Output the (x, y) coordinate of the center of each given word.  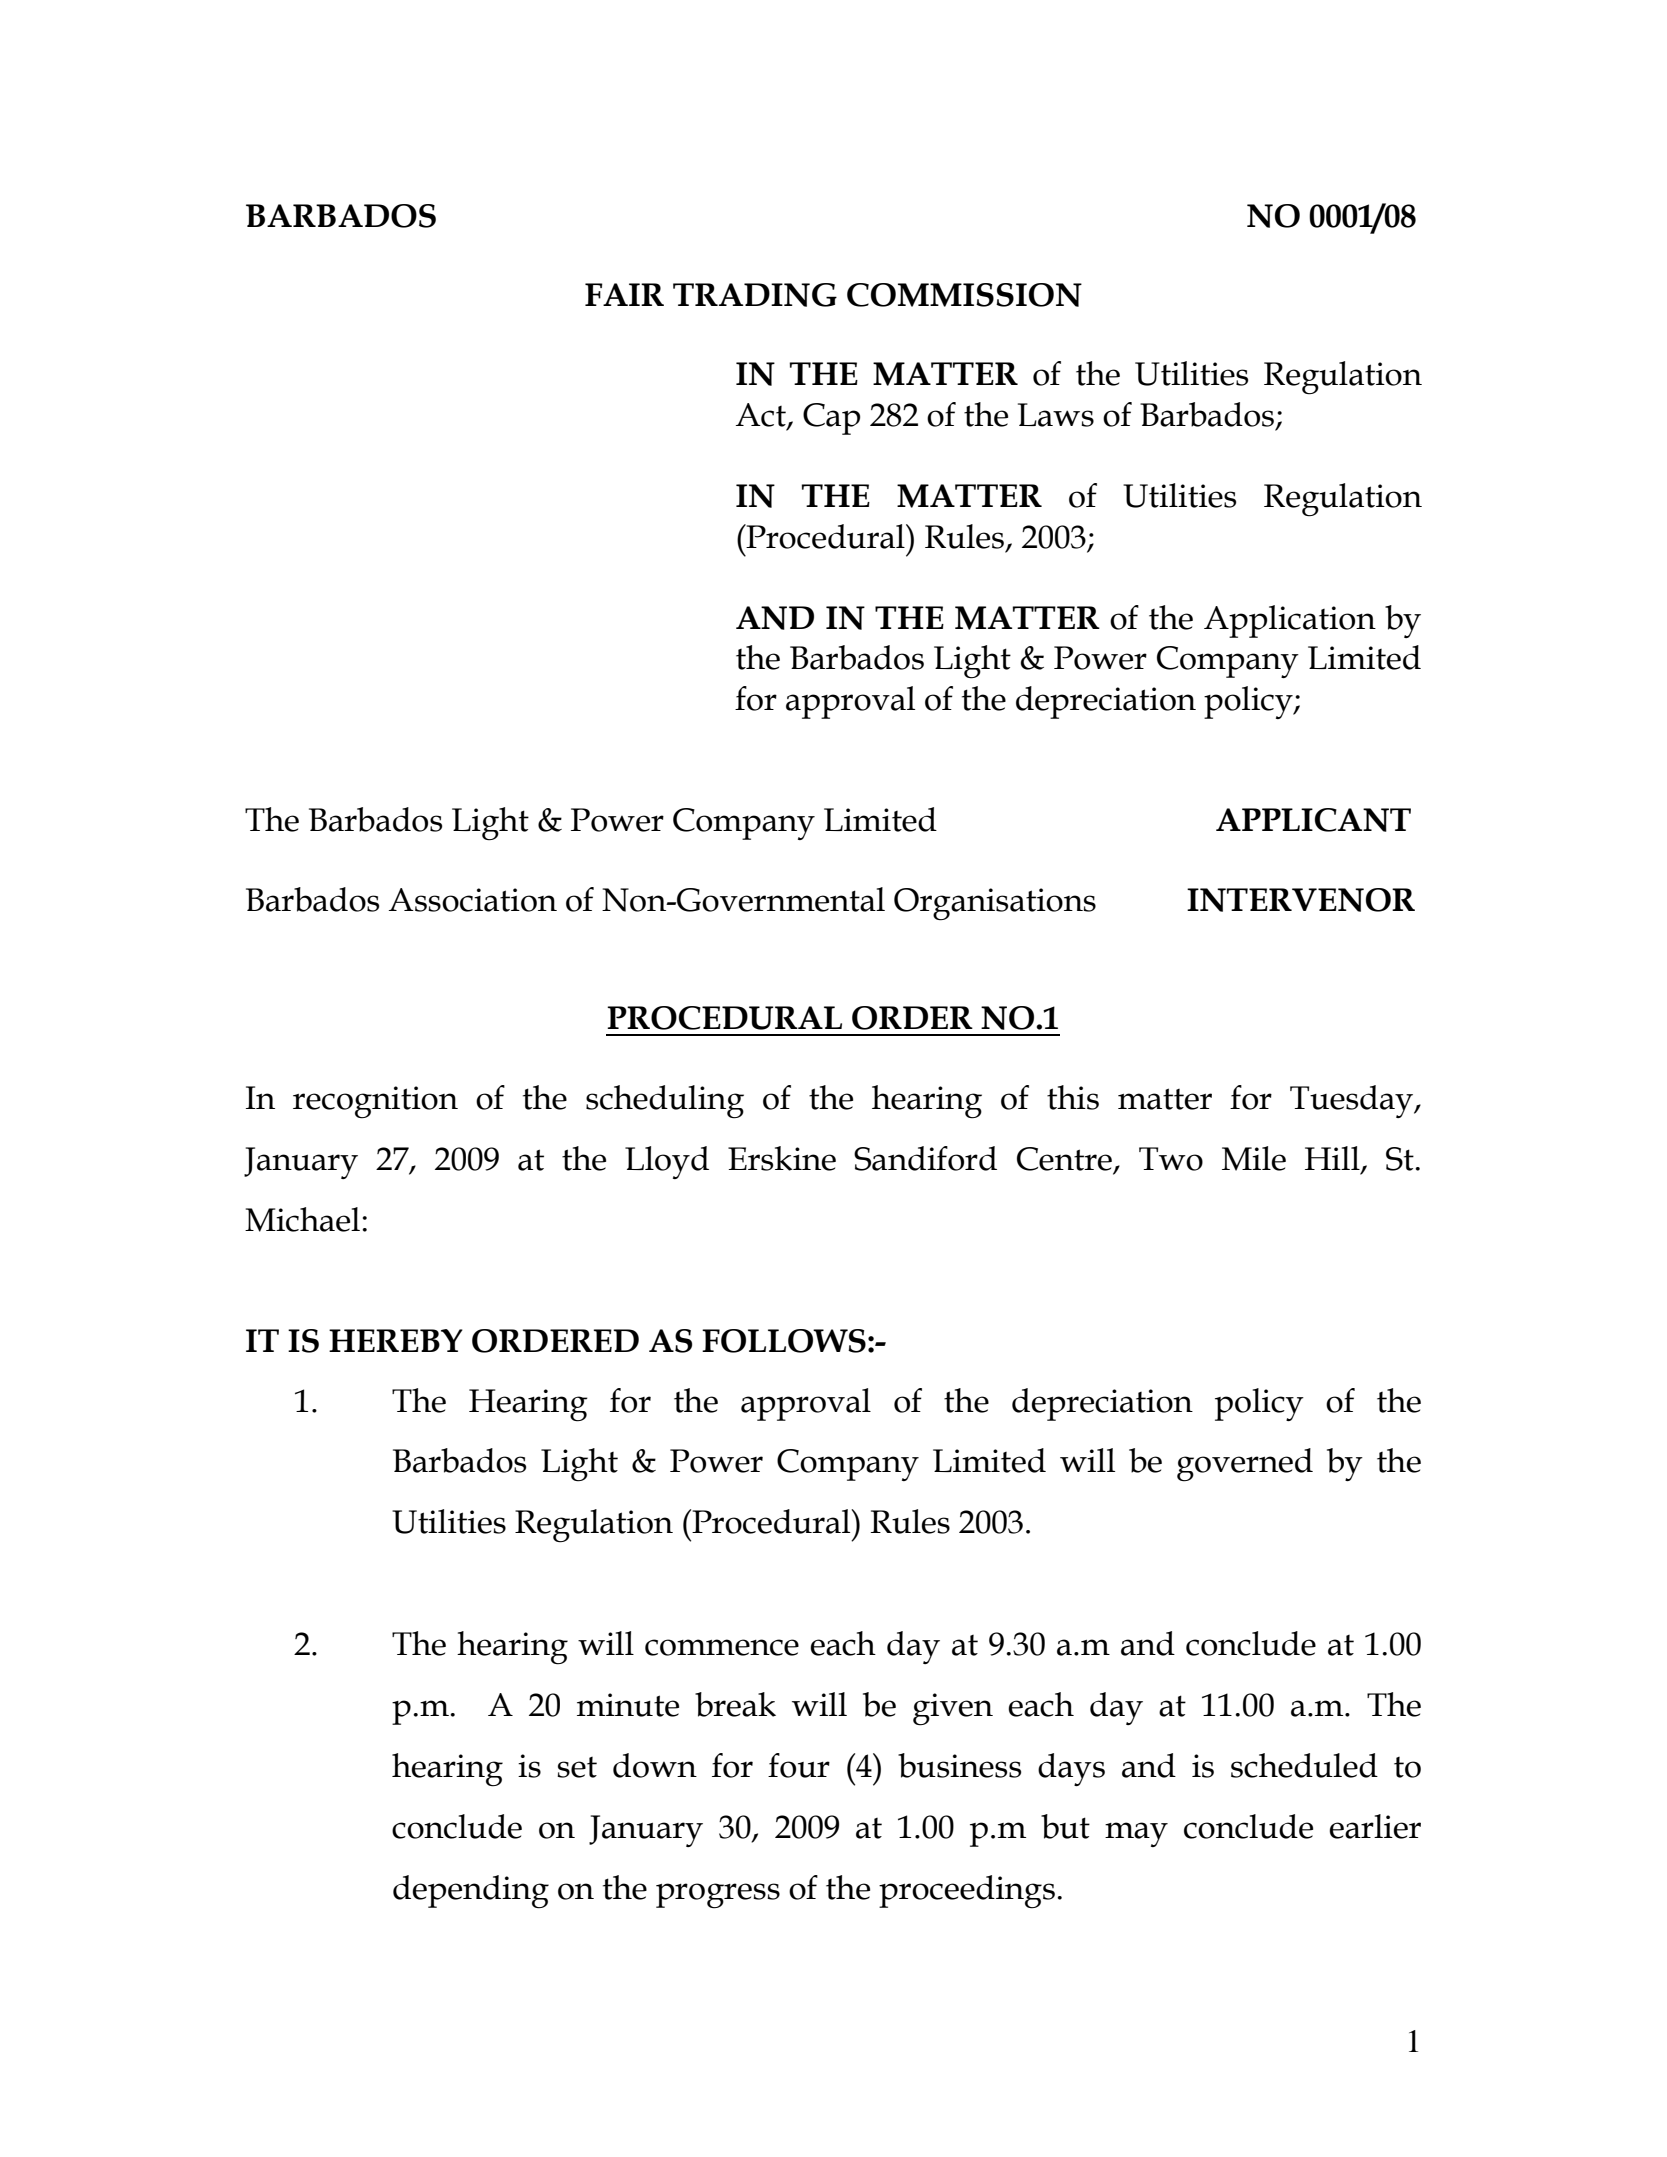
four (799, 1765)
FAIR (624, 294)
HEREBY (396, 1340)
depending (471, 1892)
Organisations (995, 904)
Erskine (782, 1158)
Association (473, 900)
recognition (375, 1102)
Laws (1056, 415)
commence (722, 1647)
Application (1290, 621)
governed (1245, 1465)
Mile (1254, 1158)
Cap (831, 419)
